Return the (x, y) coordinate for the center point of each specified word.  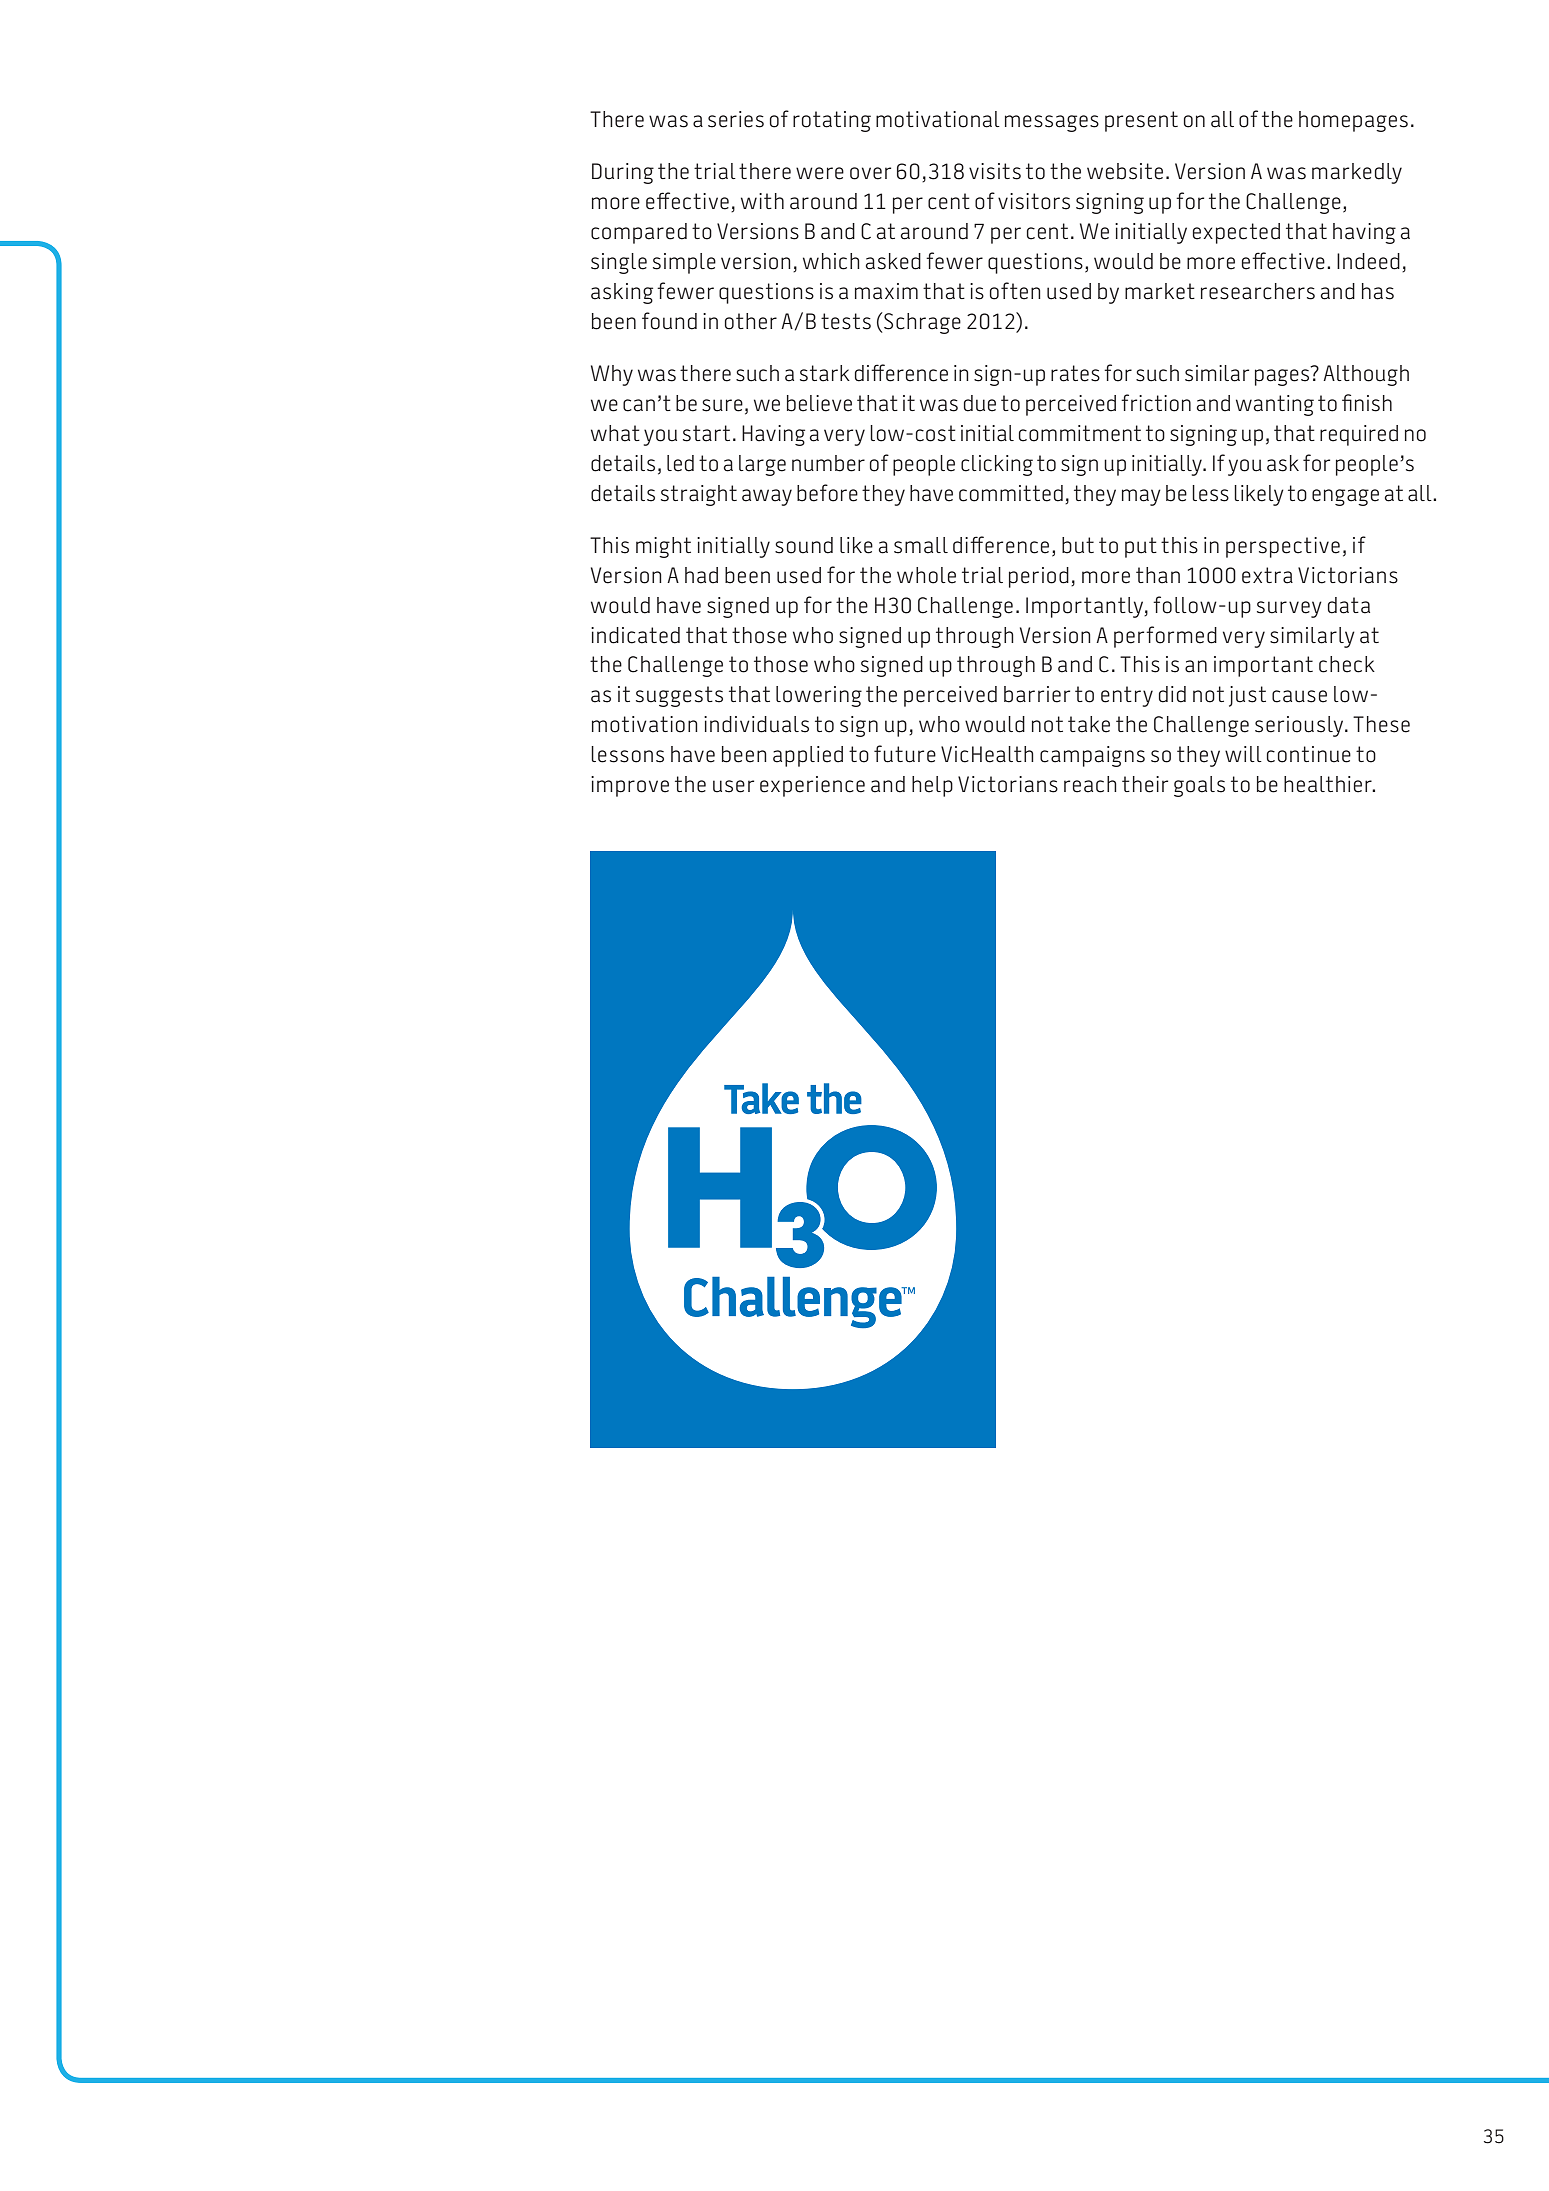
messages (1052, 123)
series (736, 119)
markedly (1357, 173)
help (932, 786)
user (733, 786)
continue (1309, 754)
